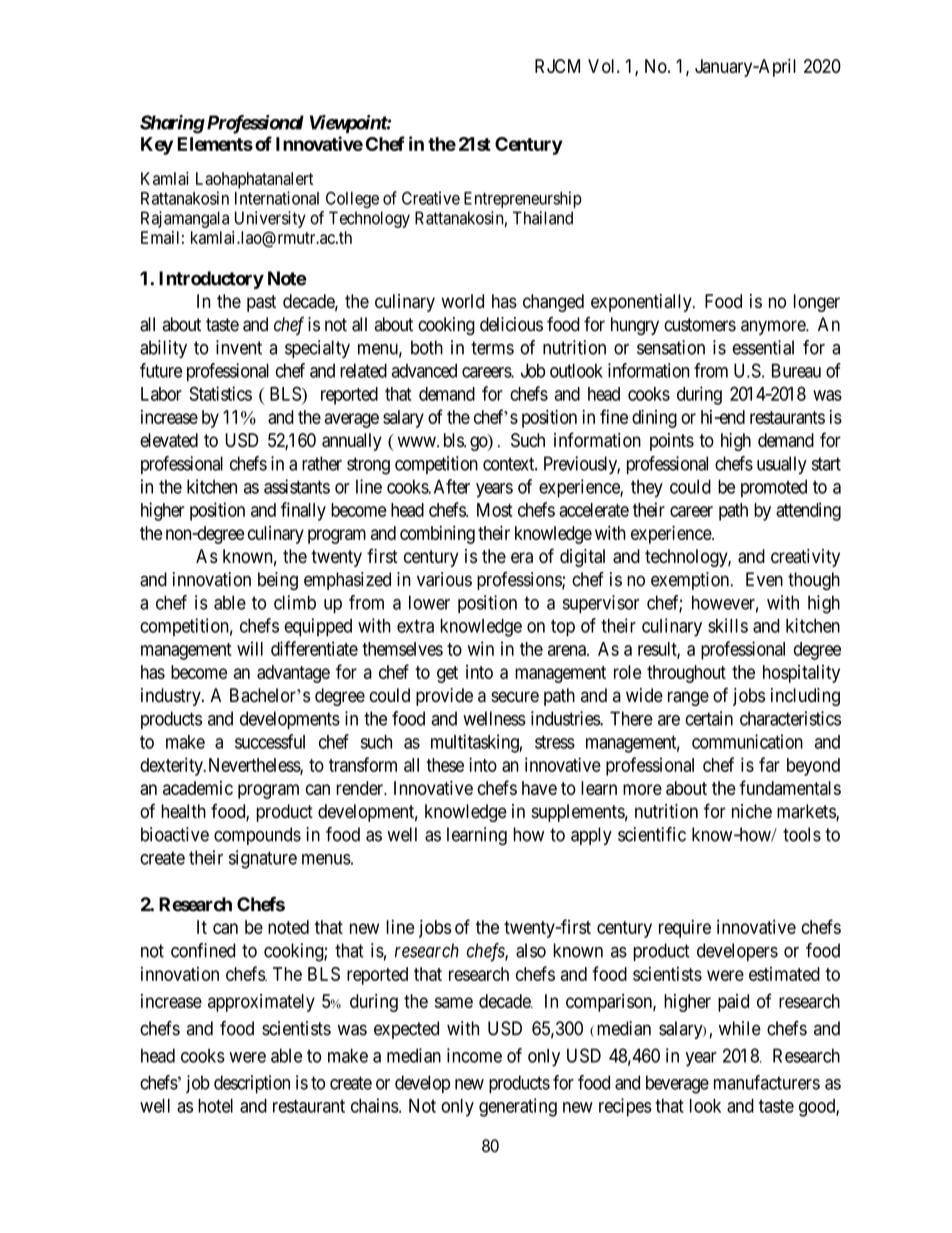  Describe the element at coordinates (277, 198) in the screenshot. I see `International` at that location.
